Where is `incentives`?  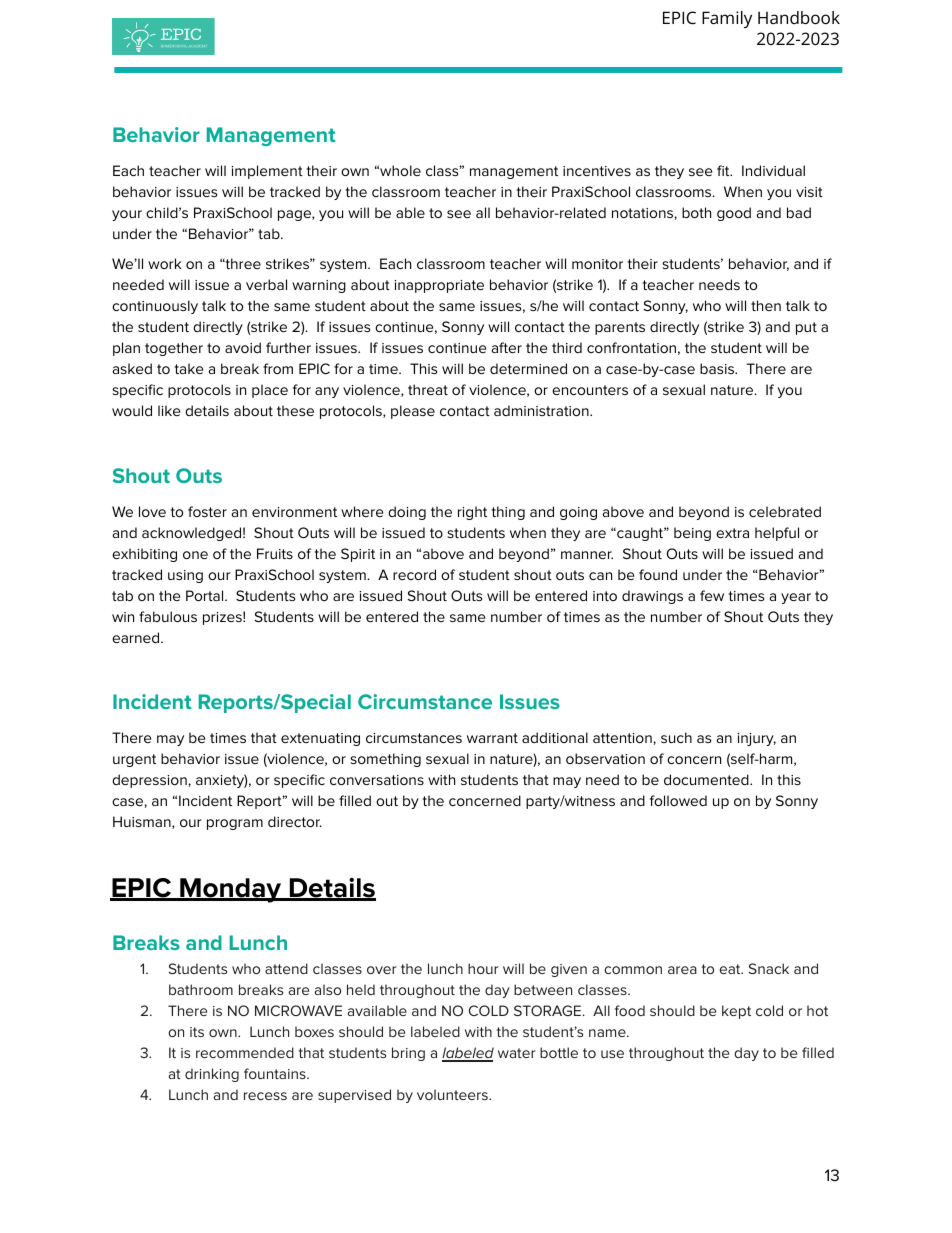 incentives is located at coordinates (597, 171).
